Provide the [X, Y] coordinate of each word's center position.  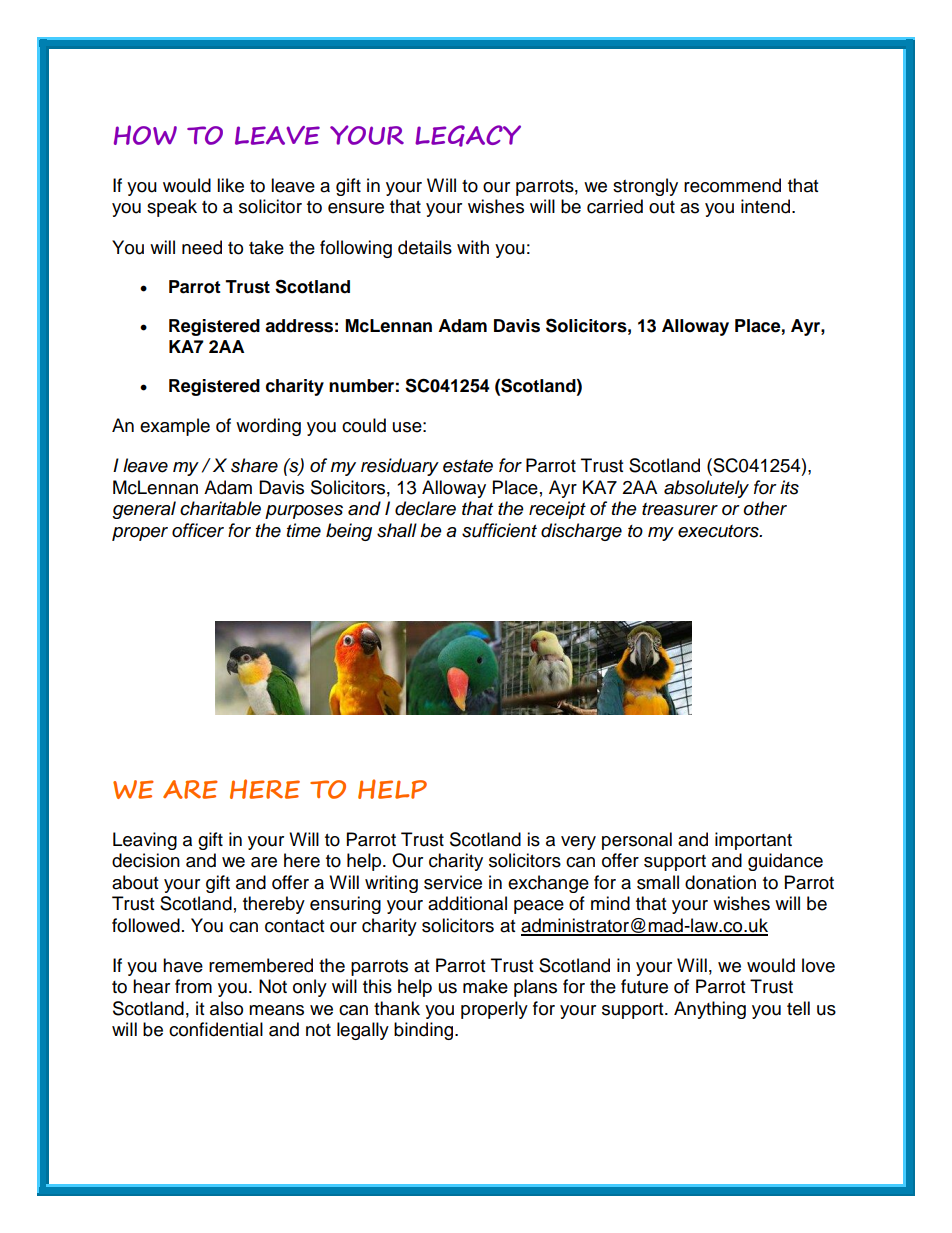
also [226, 1008]
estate [468, 466]
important [753, 841]
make [485, 986]
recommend [732, 185]
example [175, 427]
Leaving [145, 841]
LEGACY [468, 136]
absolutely [706, 489]
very [578, 843]
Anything [710, 1010]
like [230, 185]
